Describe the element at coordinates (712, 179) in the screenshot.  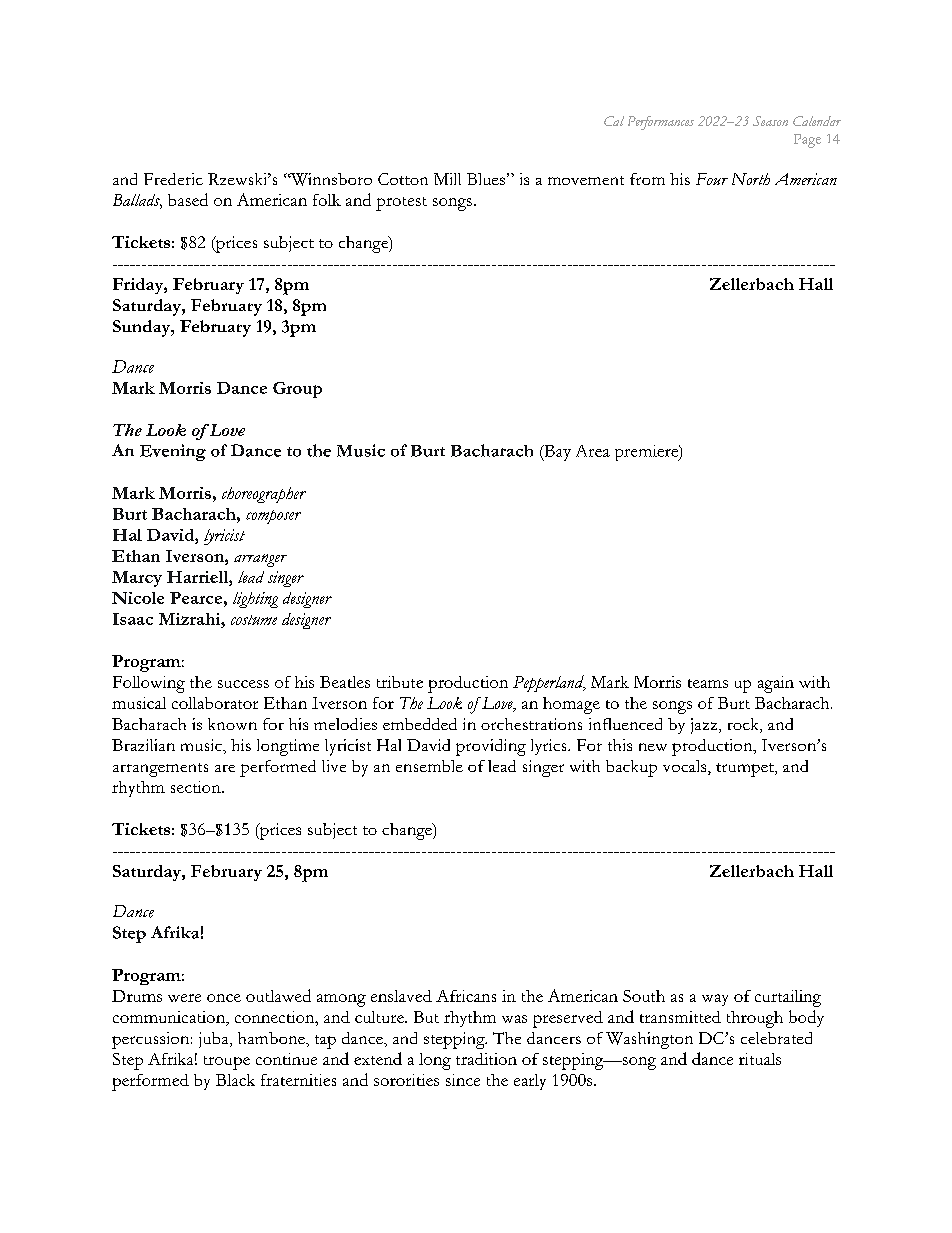
I see `Four` at that location.
